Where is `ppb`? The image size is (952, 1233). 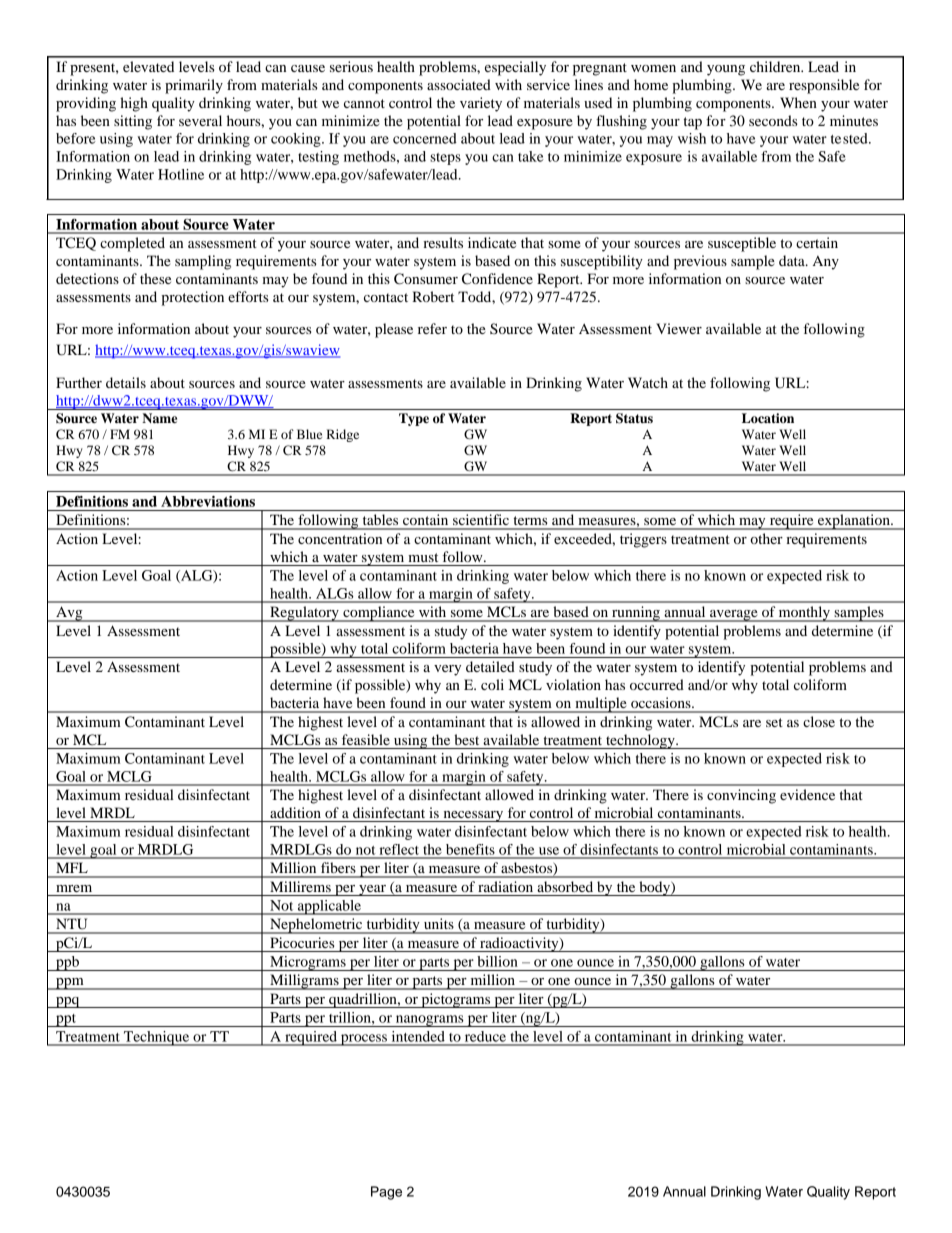
ppb is located at coordinates (67, 963).
